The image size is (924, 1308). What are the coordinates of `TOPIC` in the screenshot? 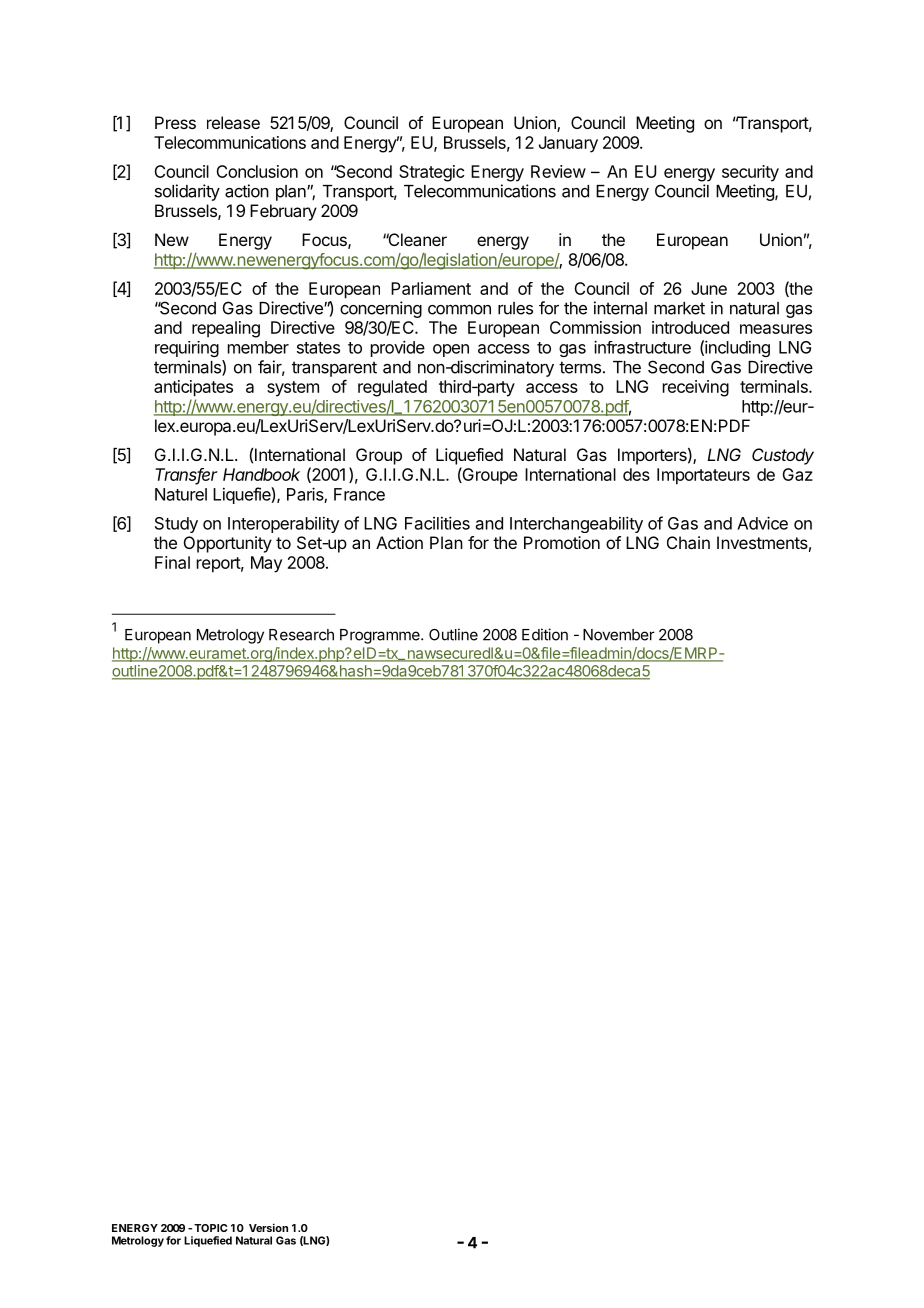 It's located at (210, 1228).
